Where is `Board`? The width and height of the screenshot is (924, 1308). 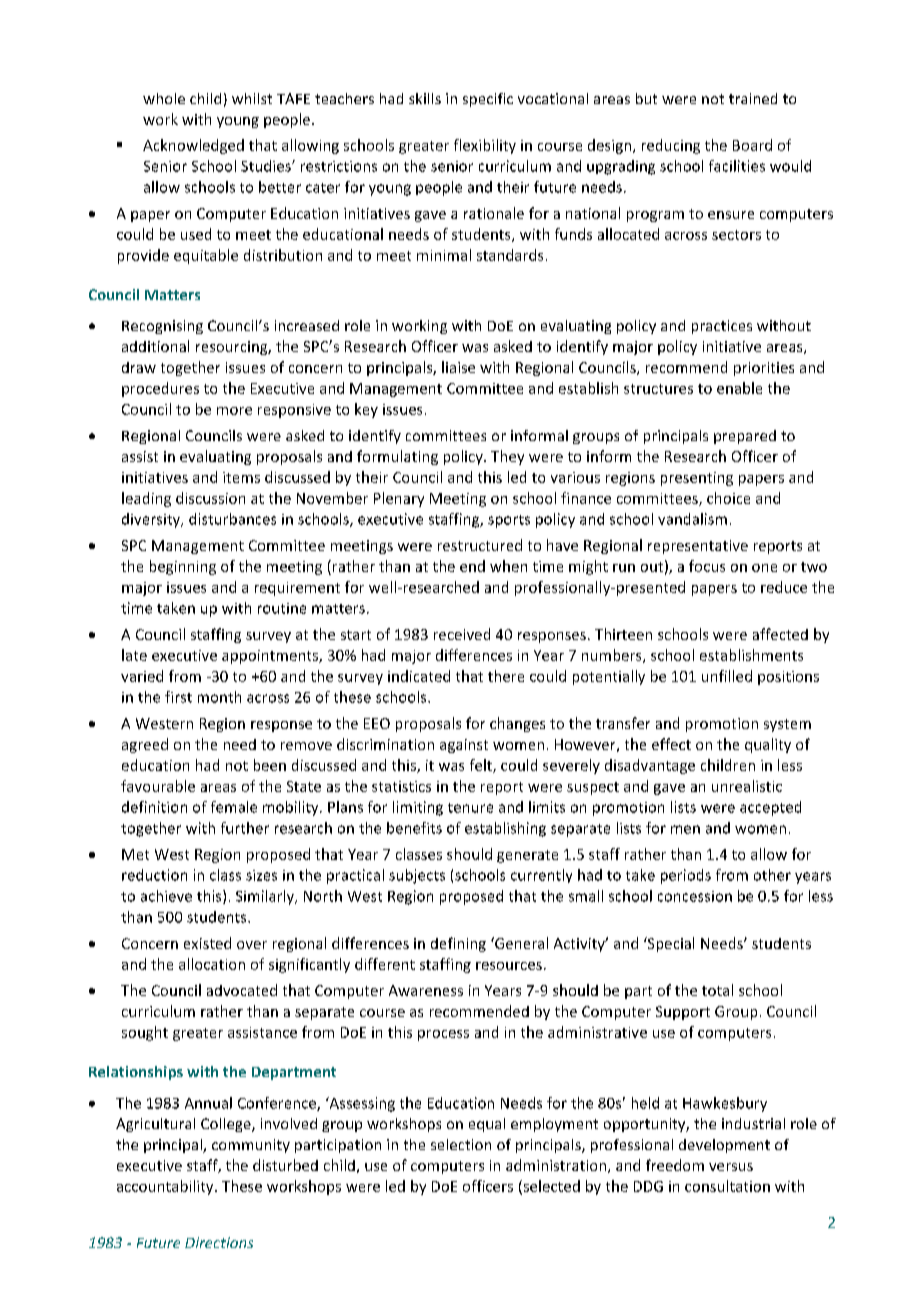
Board is located at coordinates (752, 145).
